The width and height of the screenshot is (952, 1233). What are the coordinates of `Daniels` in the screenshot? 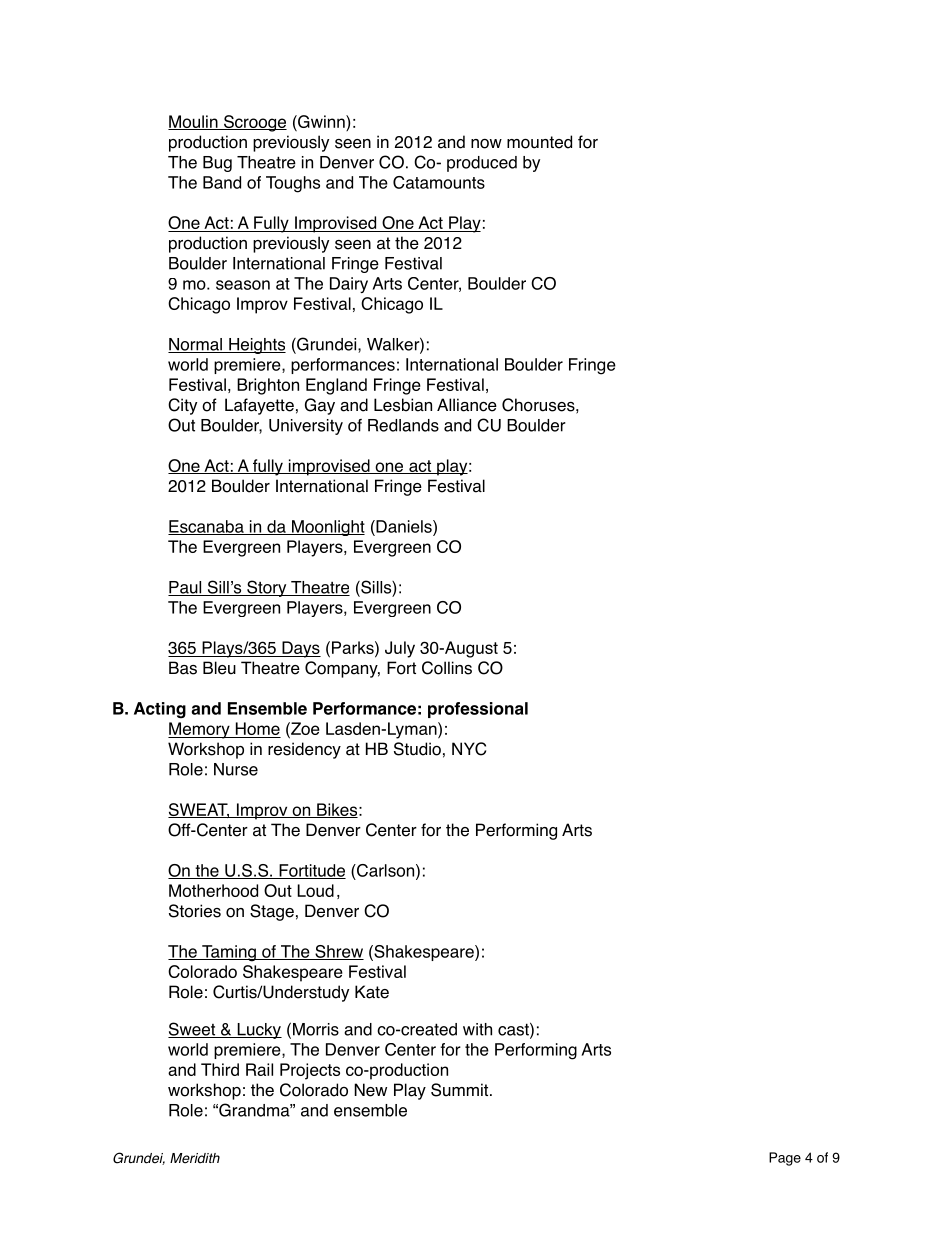 It's located at (404, 526).
